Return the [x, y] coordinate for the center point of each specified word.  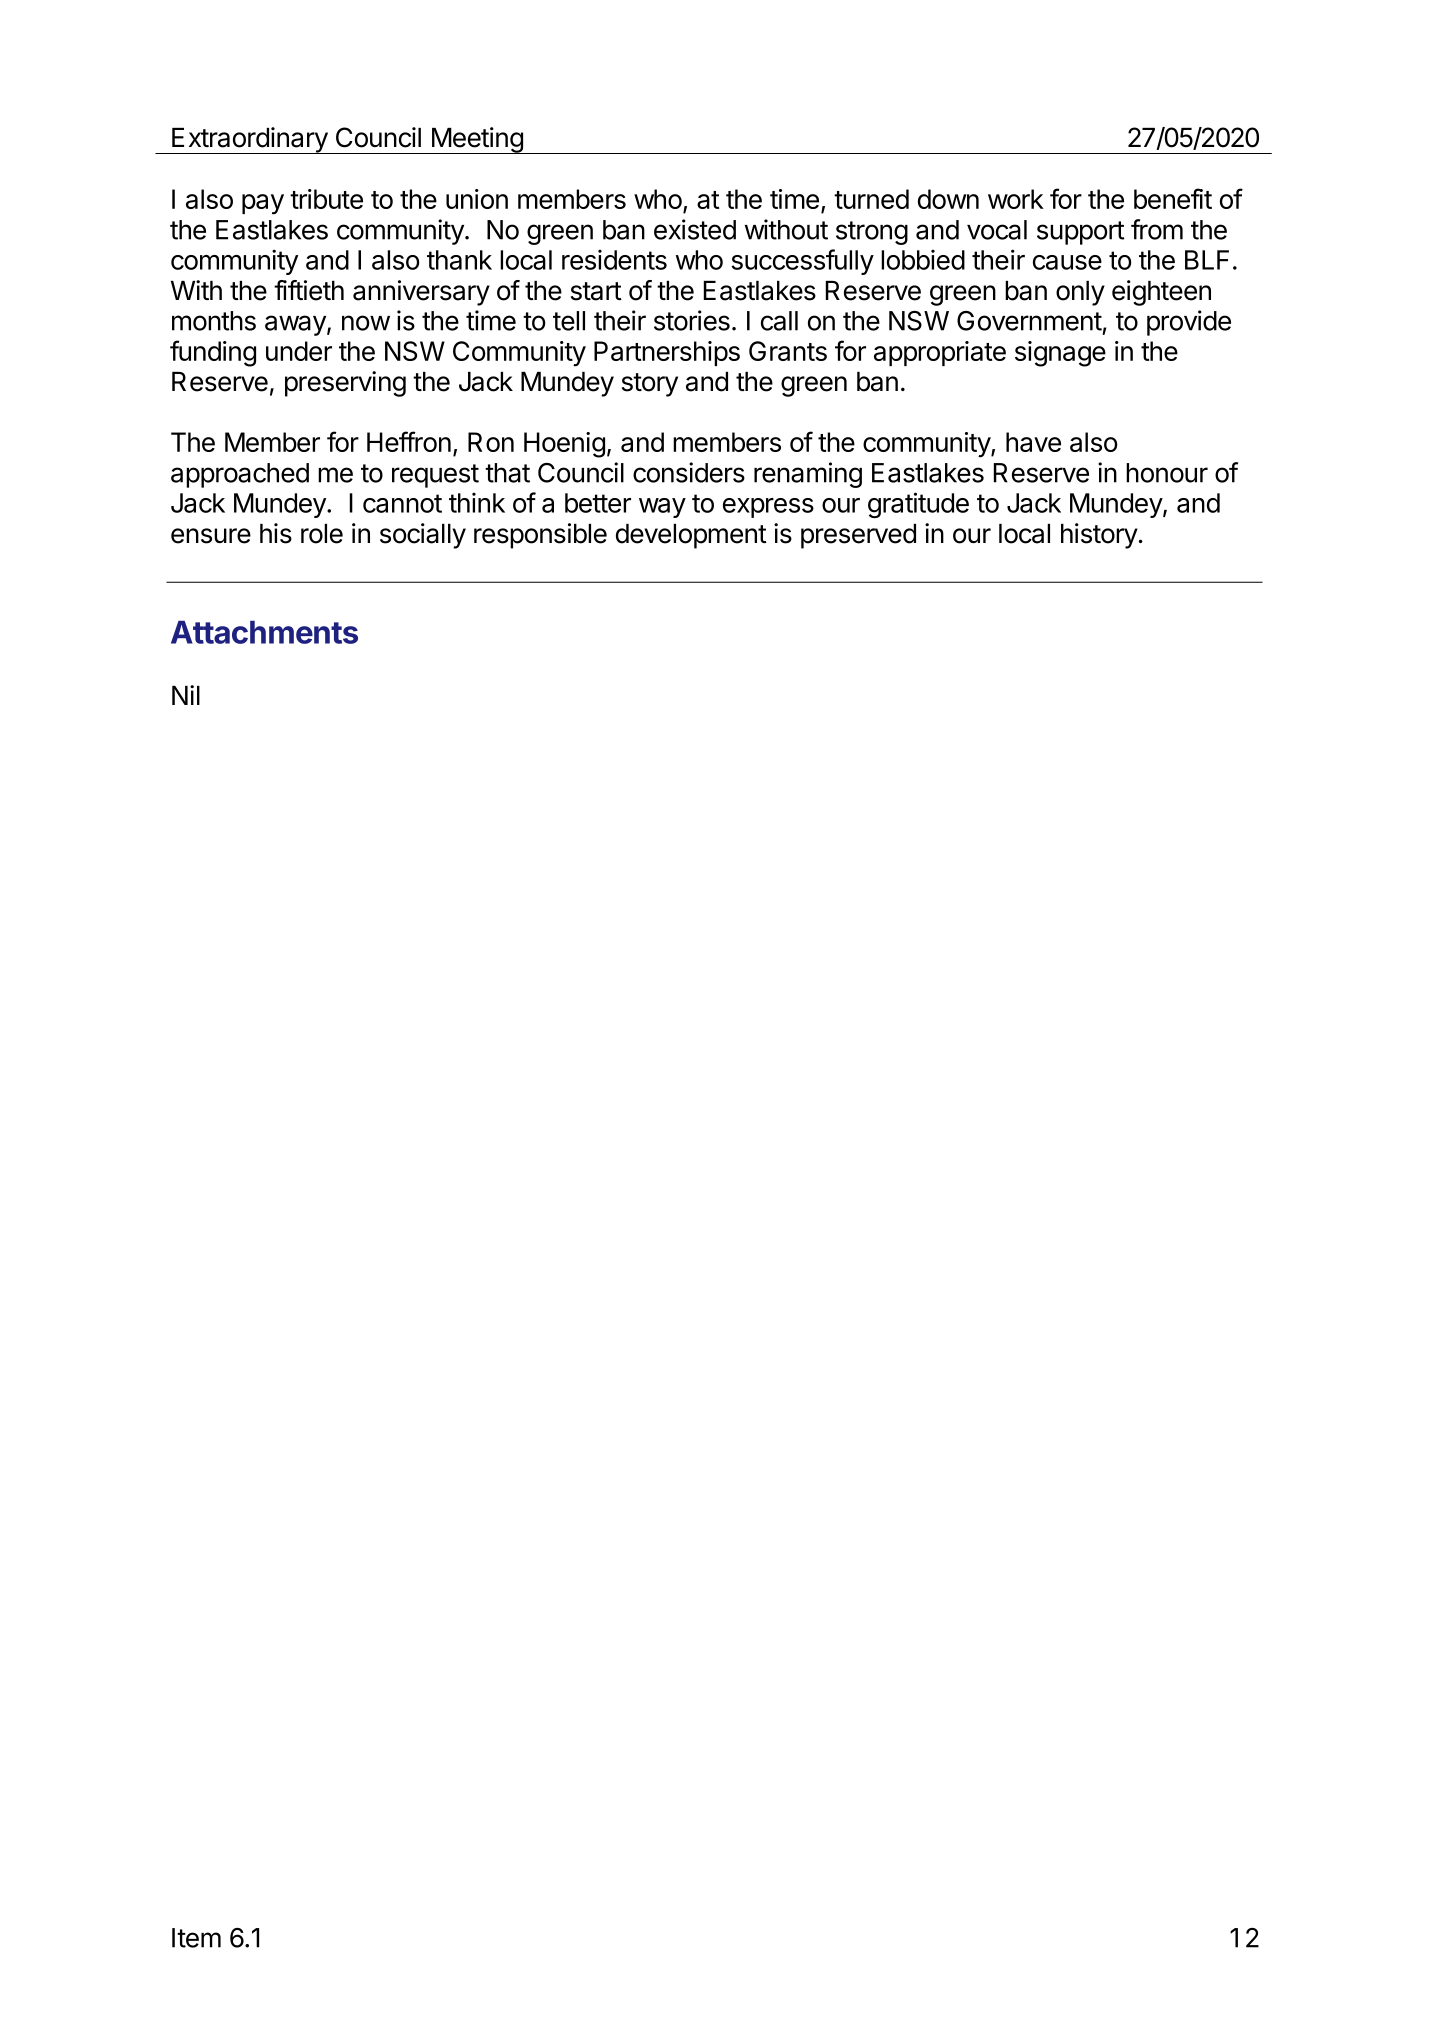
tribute [326, 199]
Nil [186, 695]
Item [196, 1938]
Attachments [264, 632]
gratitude [918, 505]
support [1080, 233]
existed [695, 229]
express [768, 508]
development [691, 536]
